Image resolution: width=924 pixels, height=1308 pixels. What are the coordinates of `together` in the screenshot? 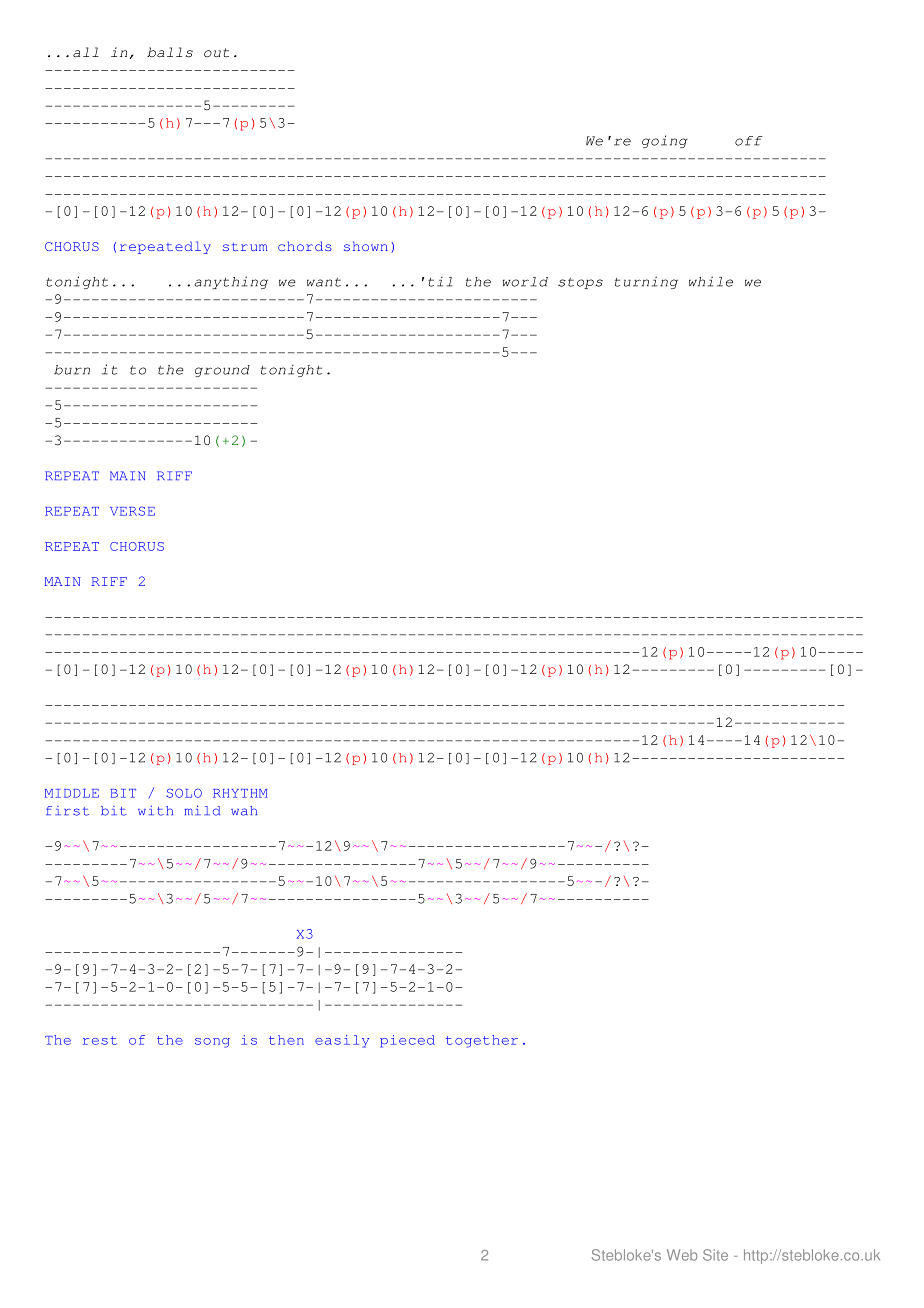 It's located at (482, 1041).
